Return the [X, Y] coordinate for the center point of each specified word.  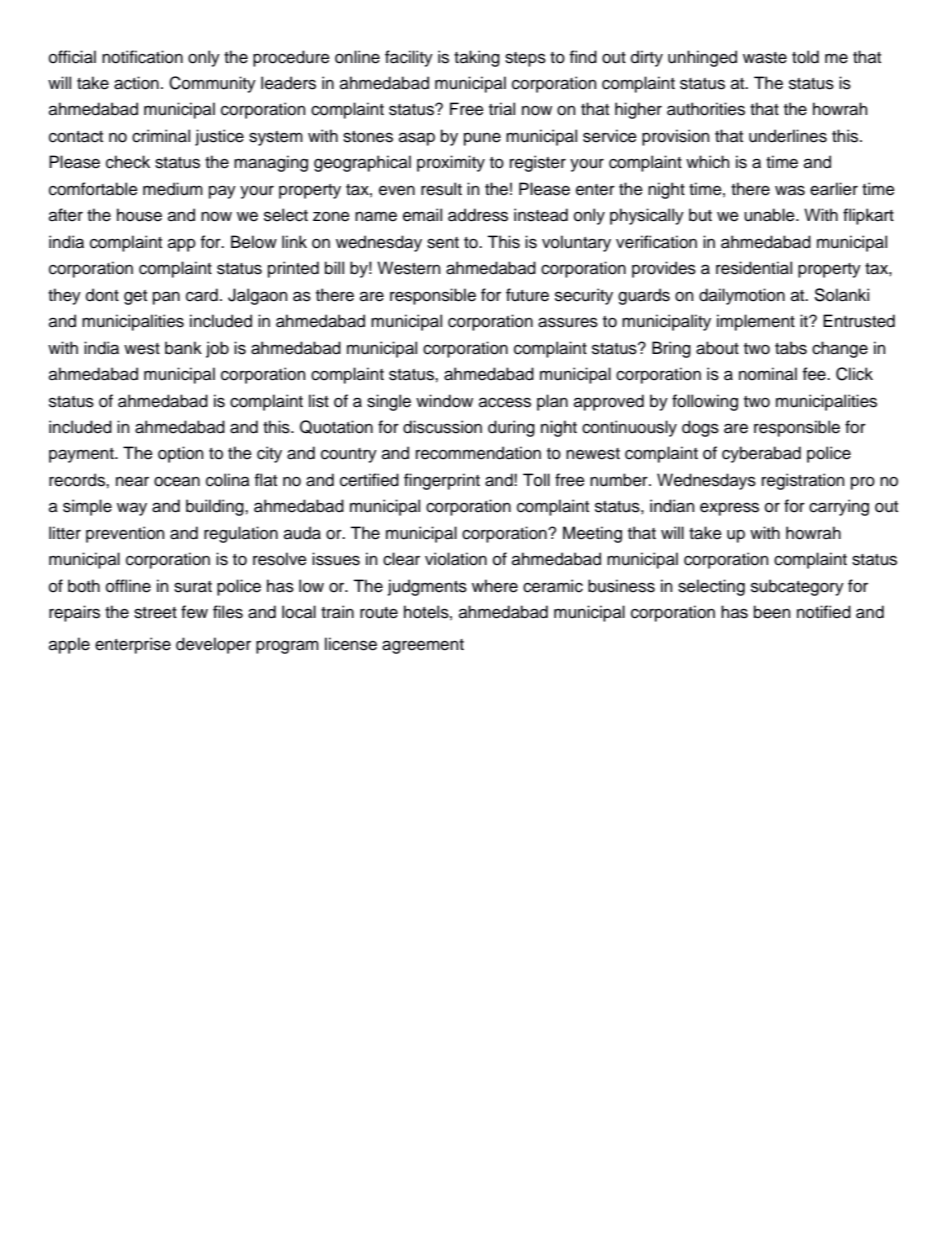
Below [254, 242]
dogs [700, 428]
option [181, 454]
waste [765, 58]
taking [477, 58]
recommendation [478, 453]
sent [443, 243]
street [155, 613]
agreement [423, 646]
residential [754, 268]
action [136, 83]
